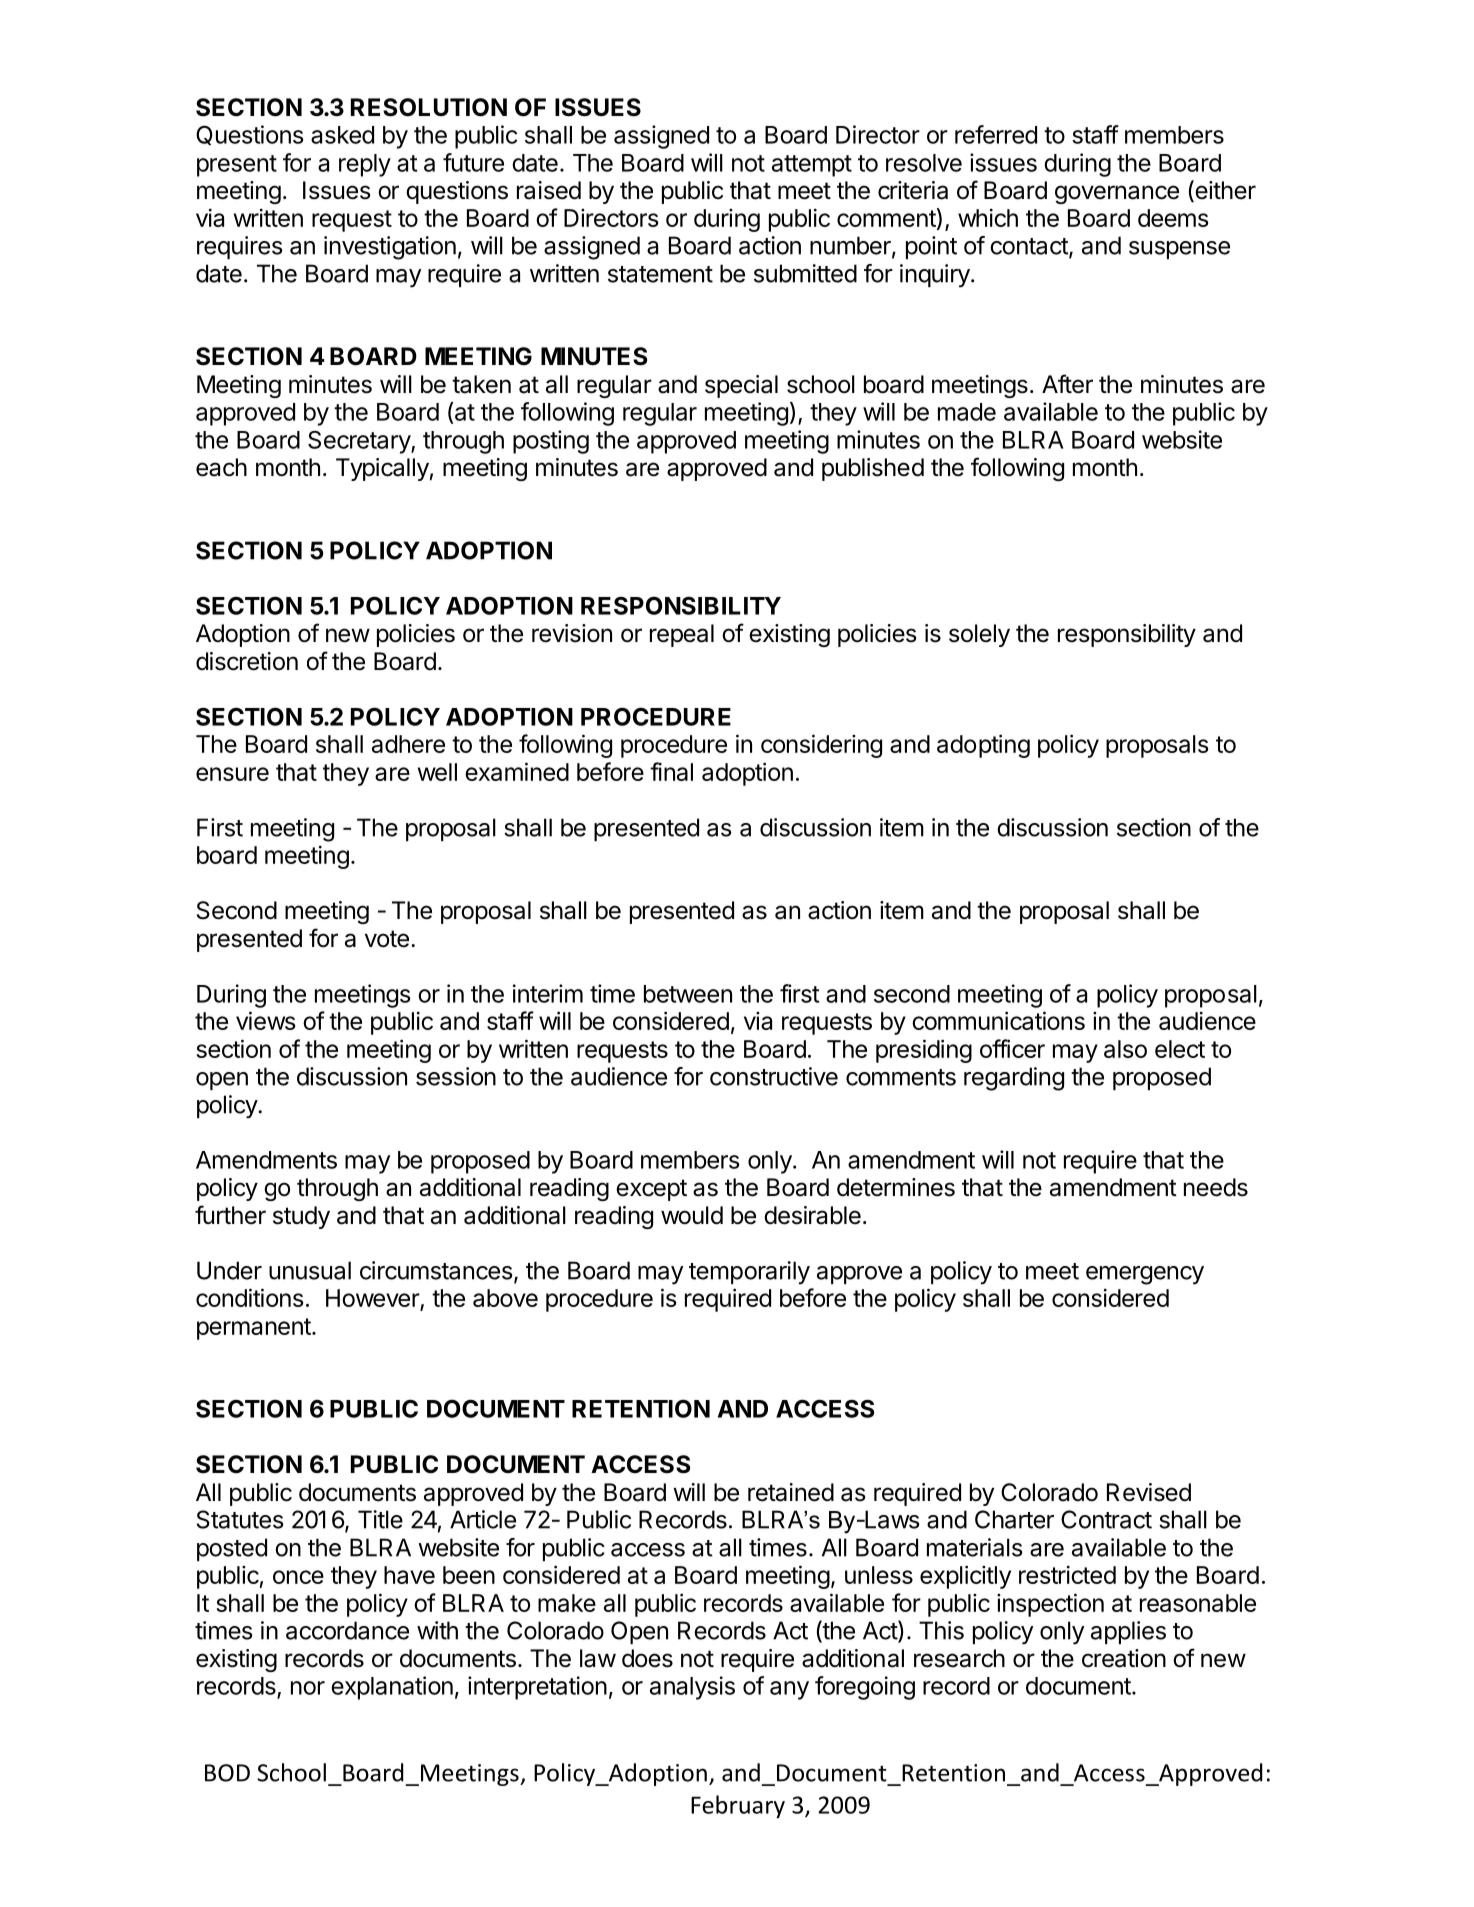 The image size is (1474, 1907). Describe the element at coordinates (301, 1217) in the screenshot. I see `study` at that location.
